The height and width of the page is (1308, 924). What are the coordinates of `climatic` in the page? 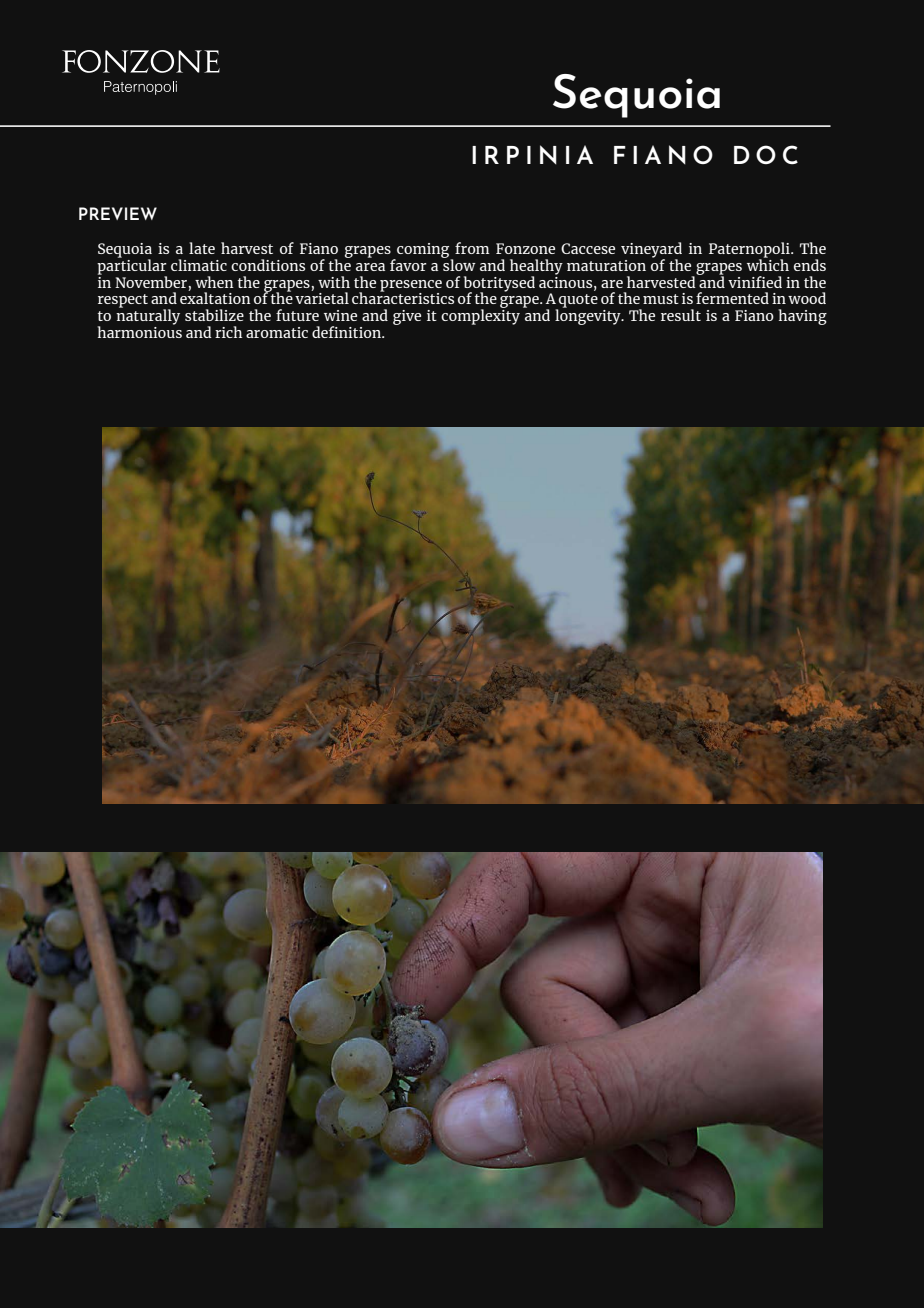 It's located at (199, 265).
